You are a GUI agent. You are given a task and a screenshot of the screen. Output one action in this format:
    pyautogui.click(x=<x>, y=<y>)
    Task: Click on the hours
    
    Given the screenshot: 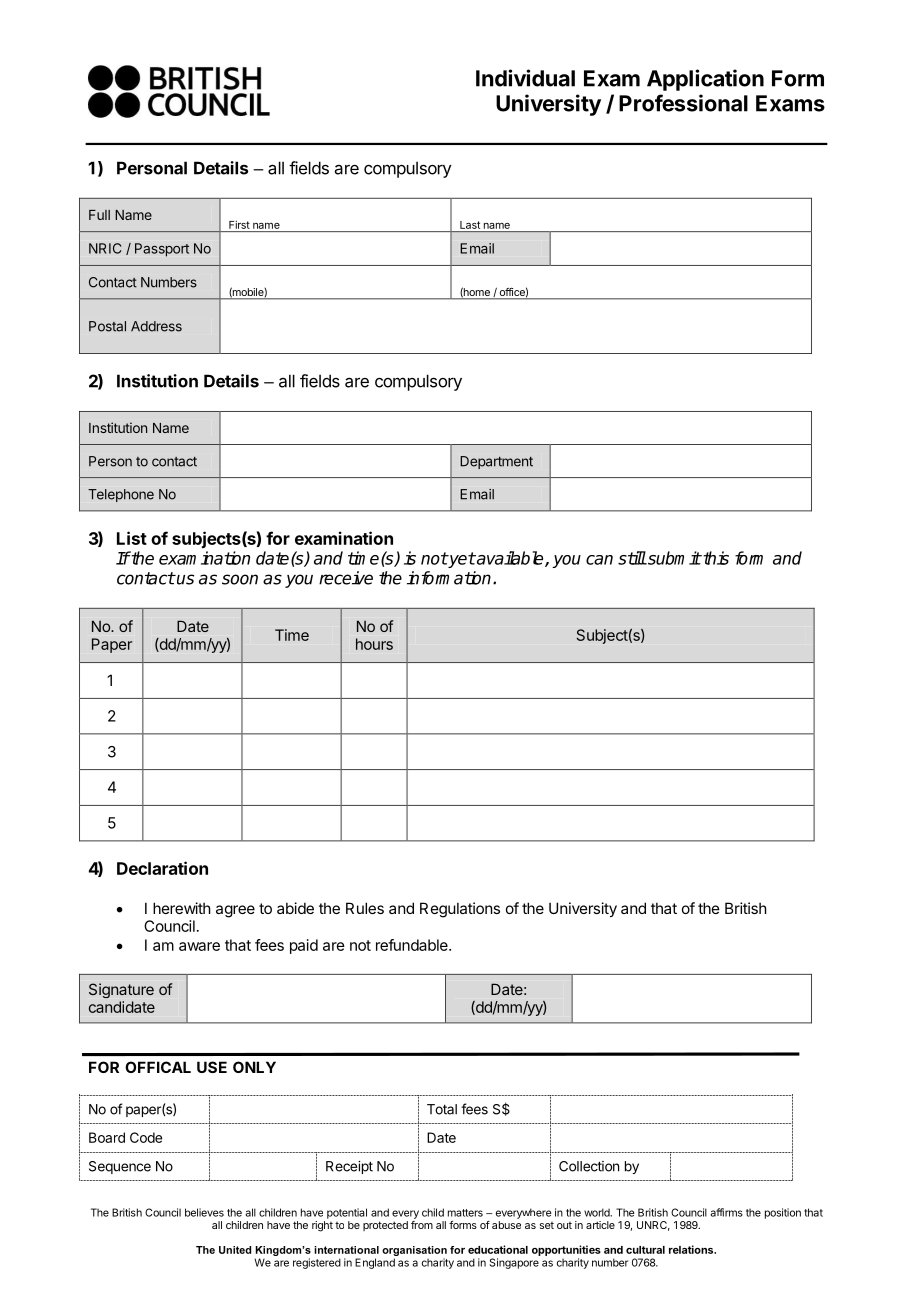 What is the action you would take?
    pyautogui.click(x=374, y=644)
